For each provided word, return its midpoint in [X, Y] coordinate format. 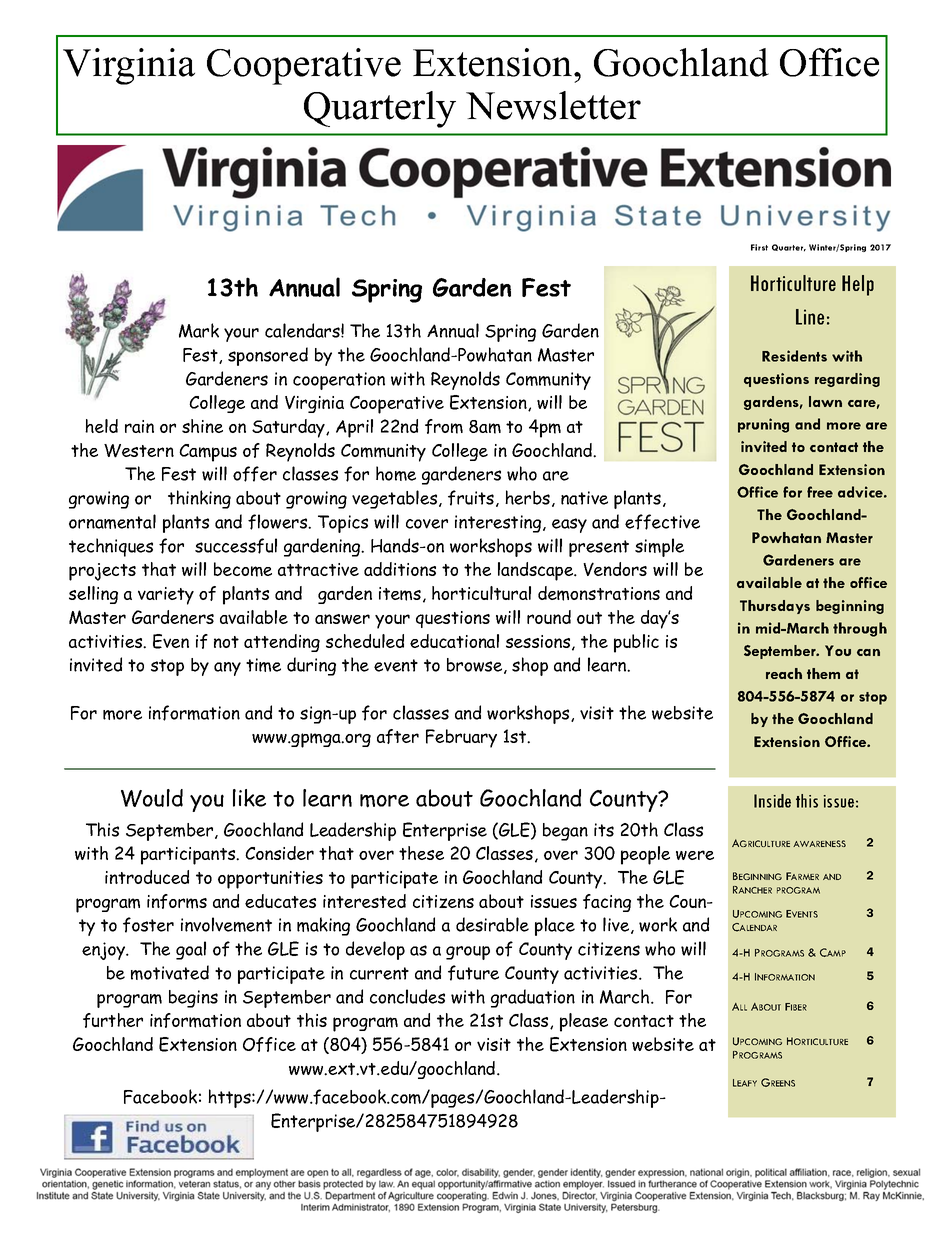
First [759, 247]
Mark [199, 330]
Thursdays [775, 607]
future [473, 973]
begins [193, 999]
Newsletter [553, 105]
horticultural [481, 593]
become [243, 569]
